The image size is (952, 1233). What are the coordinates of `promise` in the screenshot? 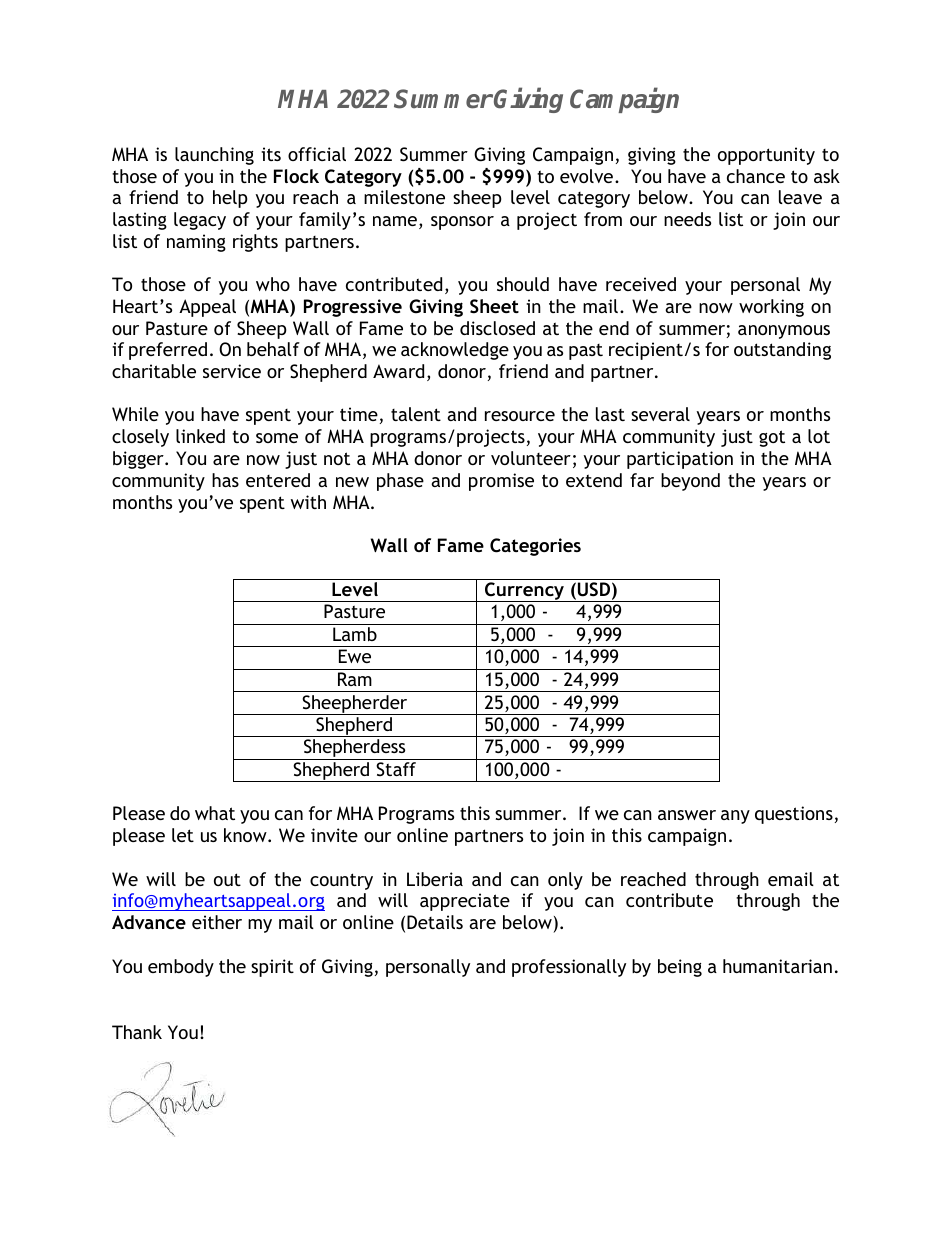 It's located at (501, 482).
